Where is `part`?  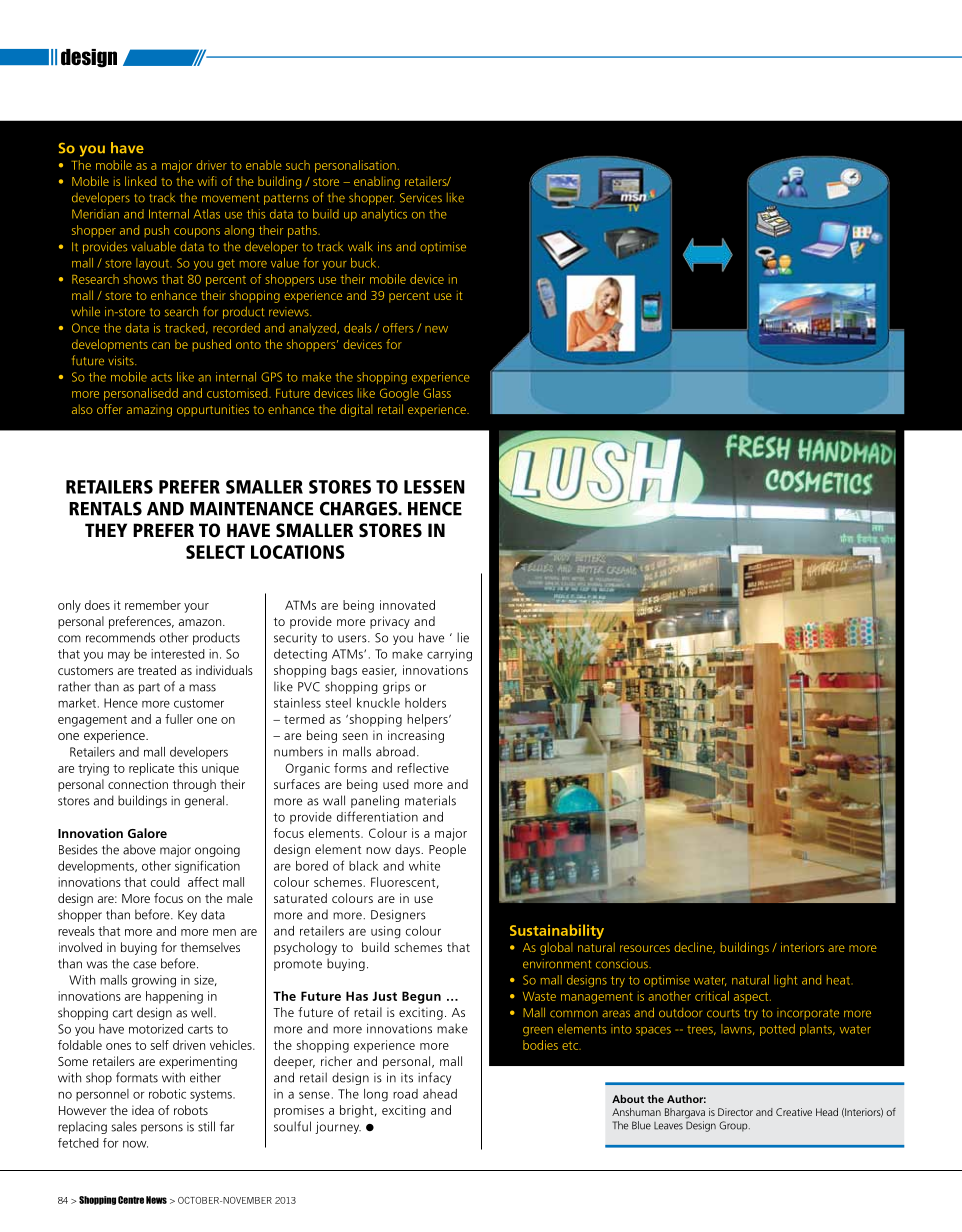
part is located at coordinates (149, 688).
